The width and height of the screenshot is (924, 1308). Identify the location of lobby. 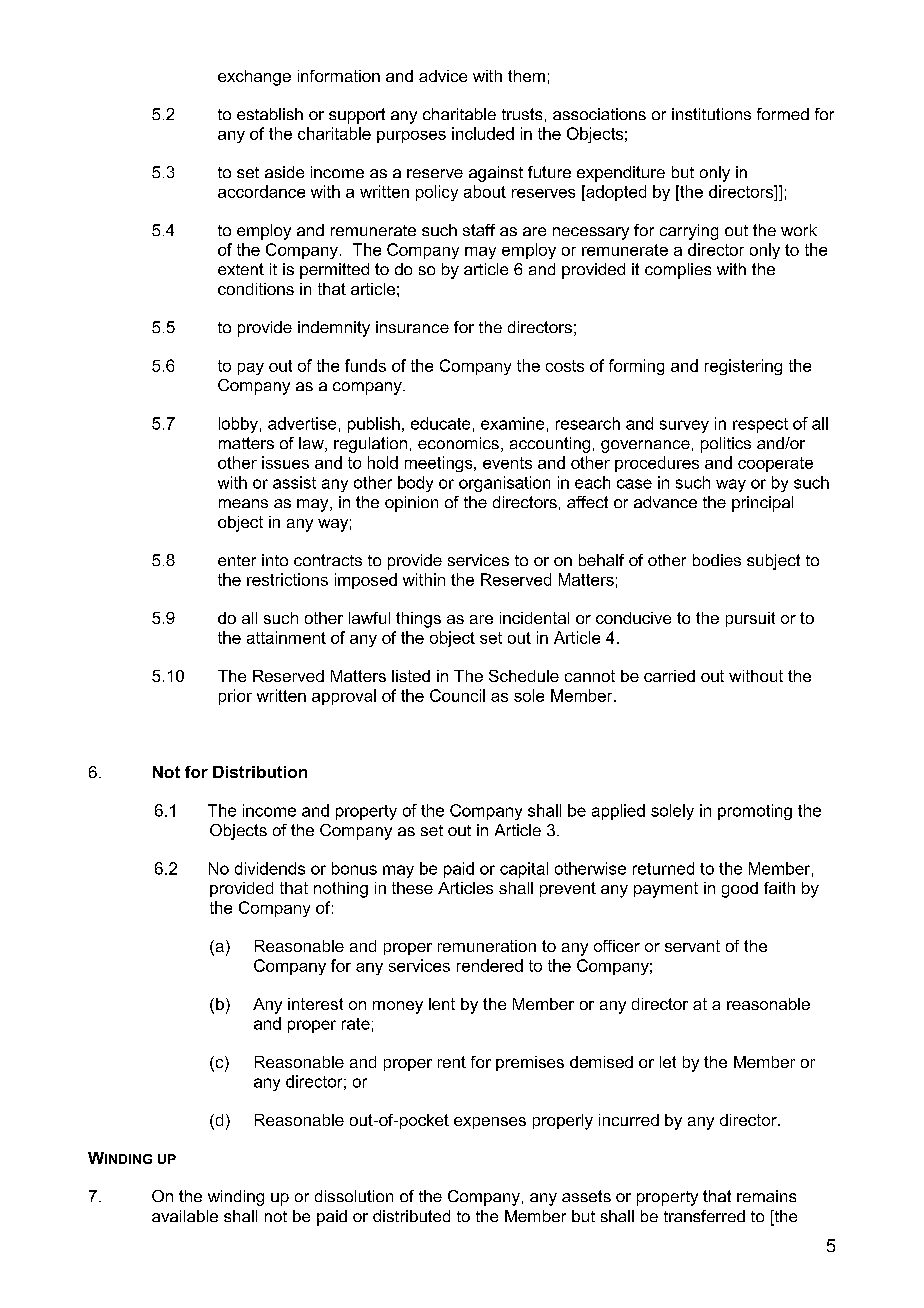
(238, 425).
